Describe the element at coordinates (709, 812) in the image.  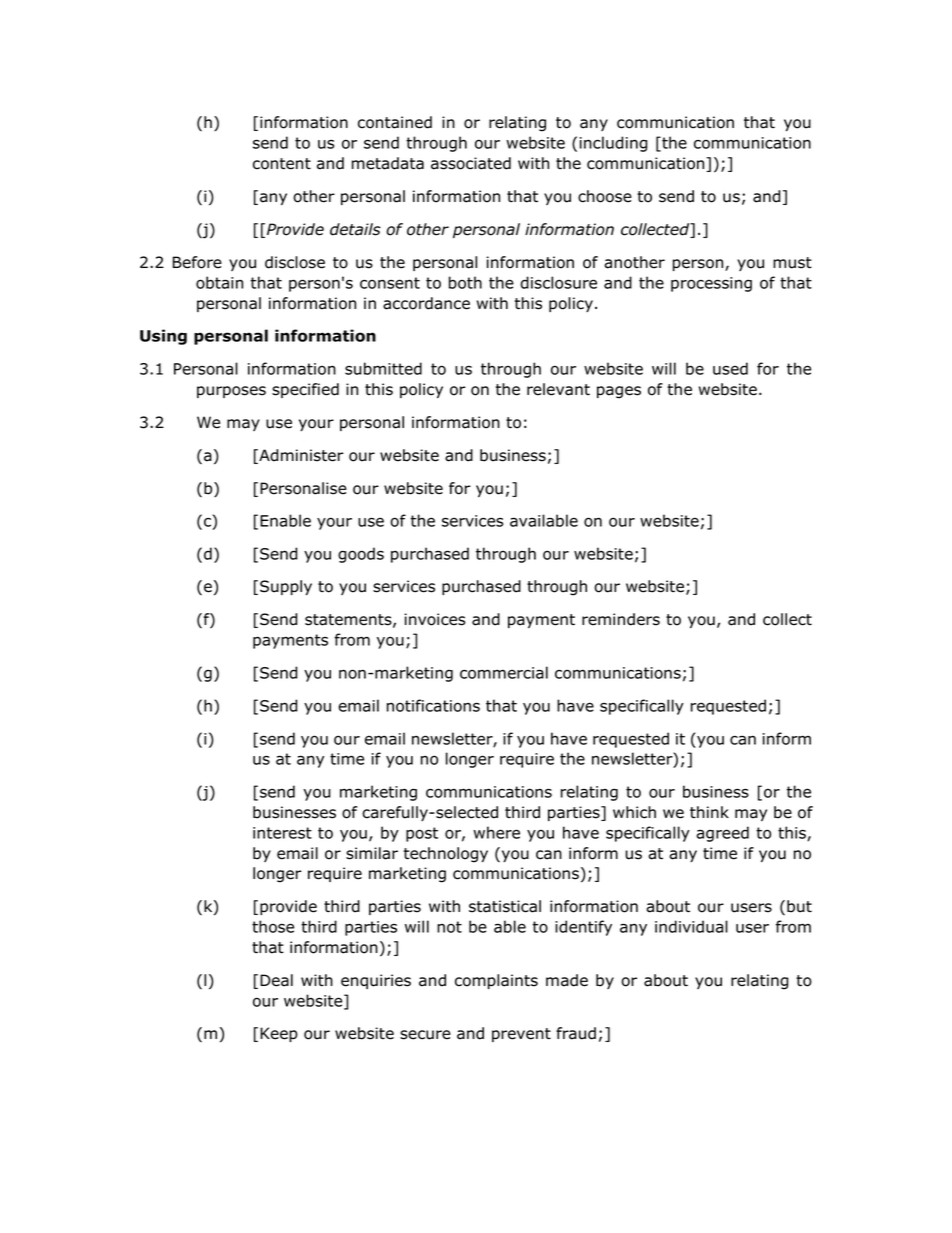
I see `think` at that location.
